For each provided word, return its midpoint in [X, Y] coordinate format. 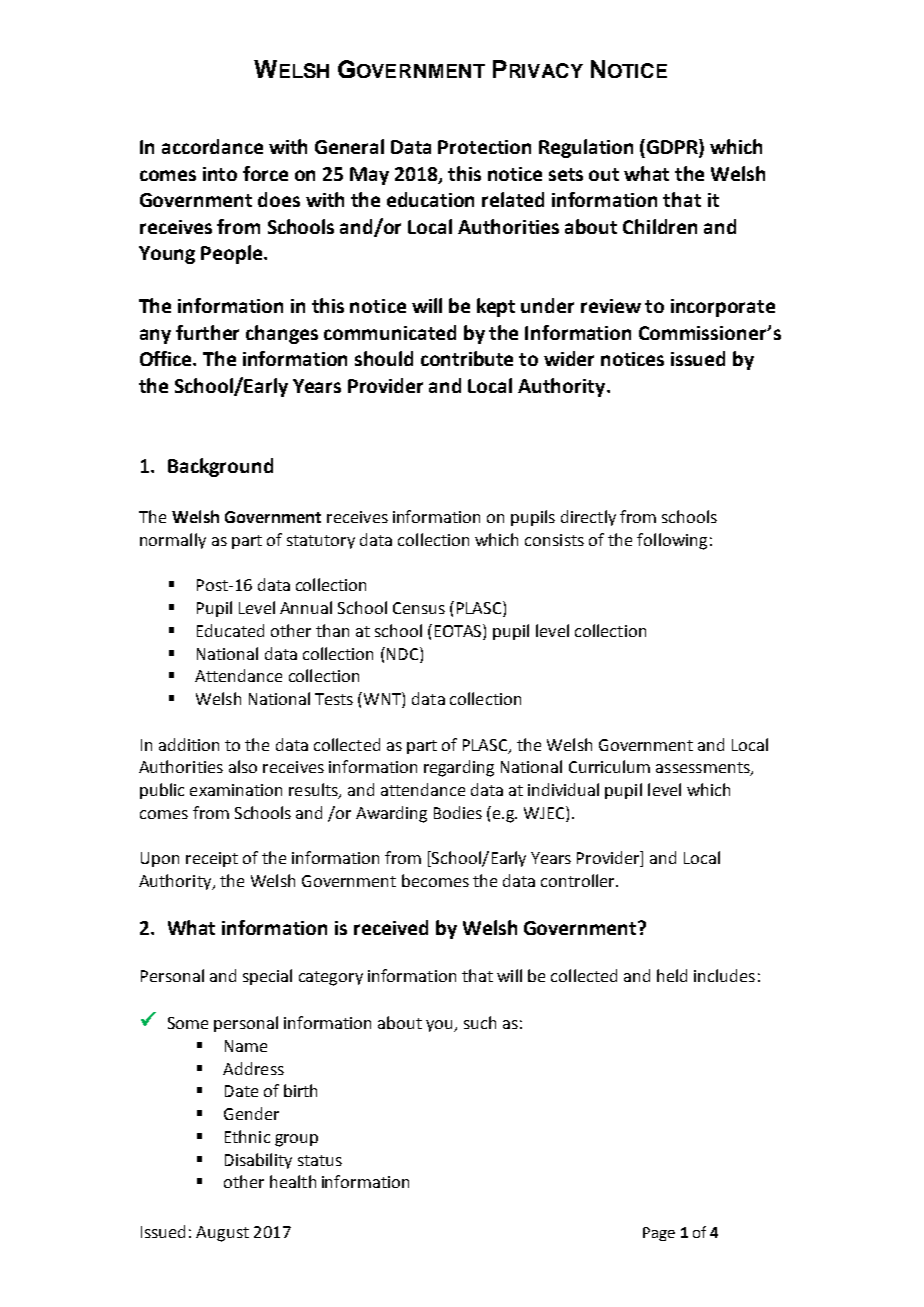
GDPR [673, 148]
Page [659, 1234]
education [430, 199]
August [222, 1234]
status [320, 1160]
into [220, 174]
